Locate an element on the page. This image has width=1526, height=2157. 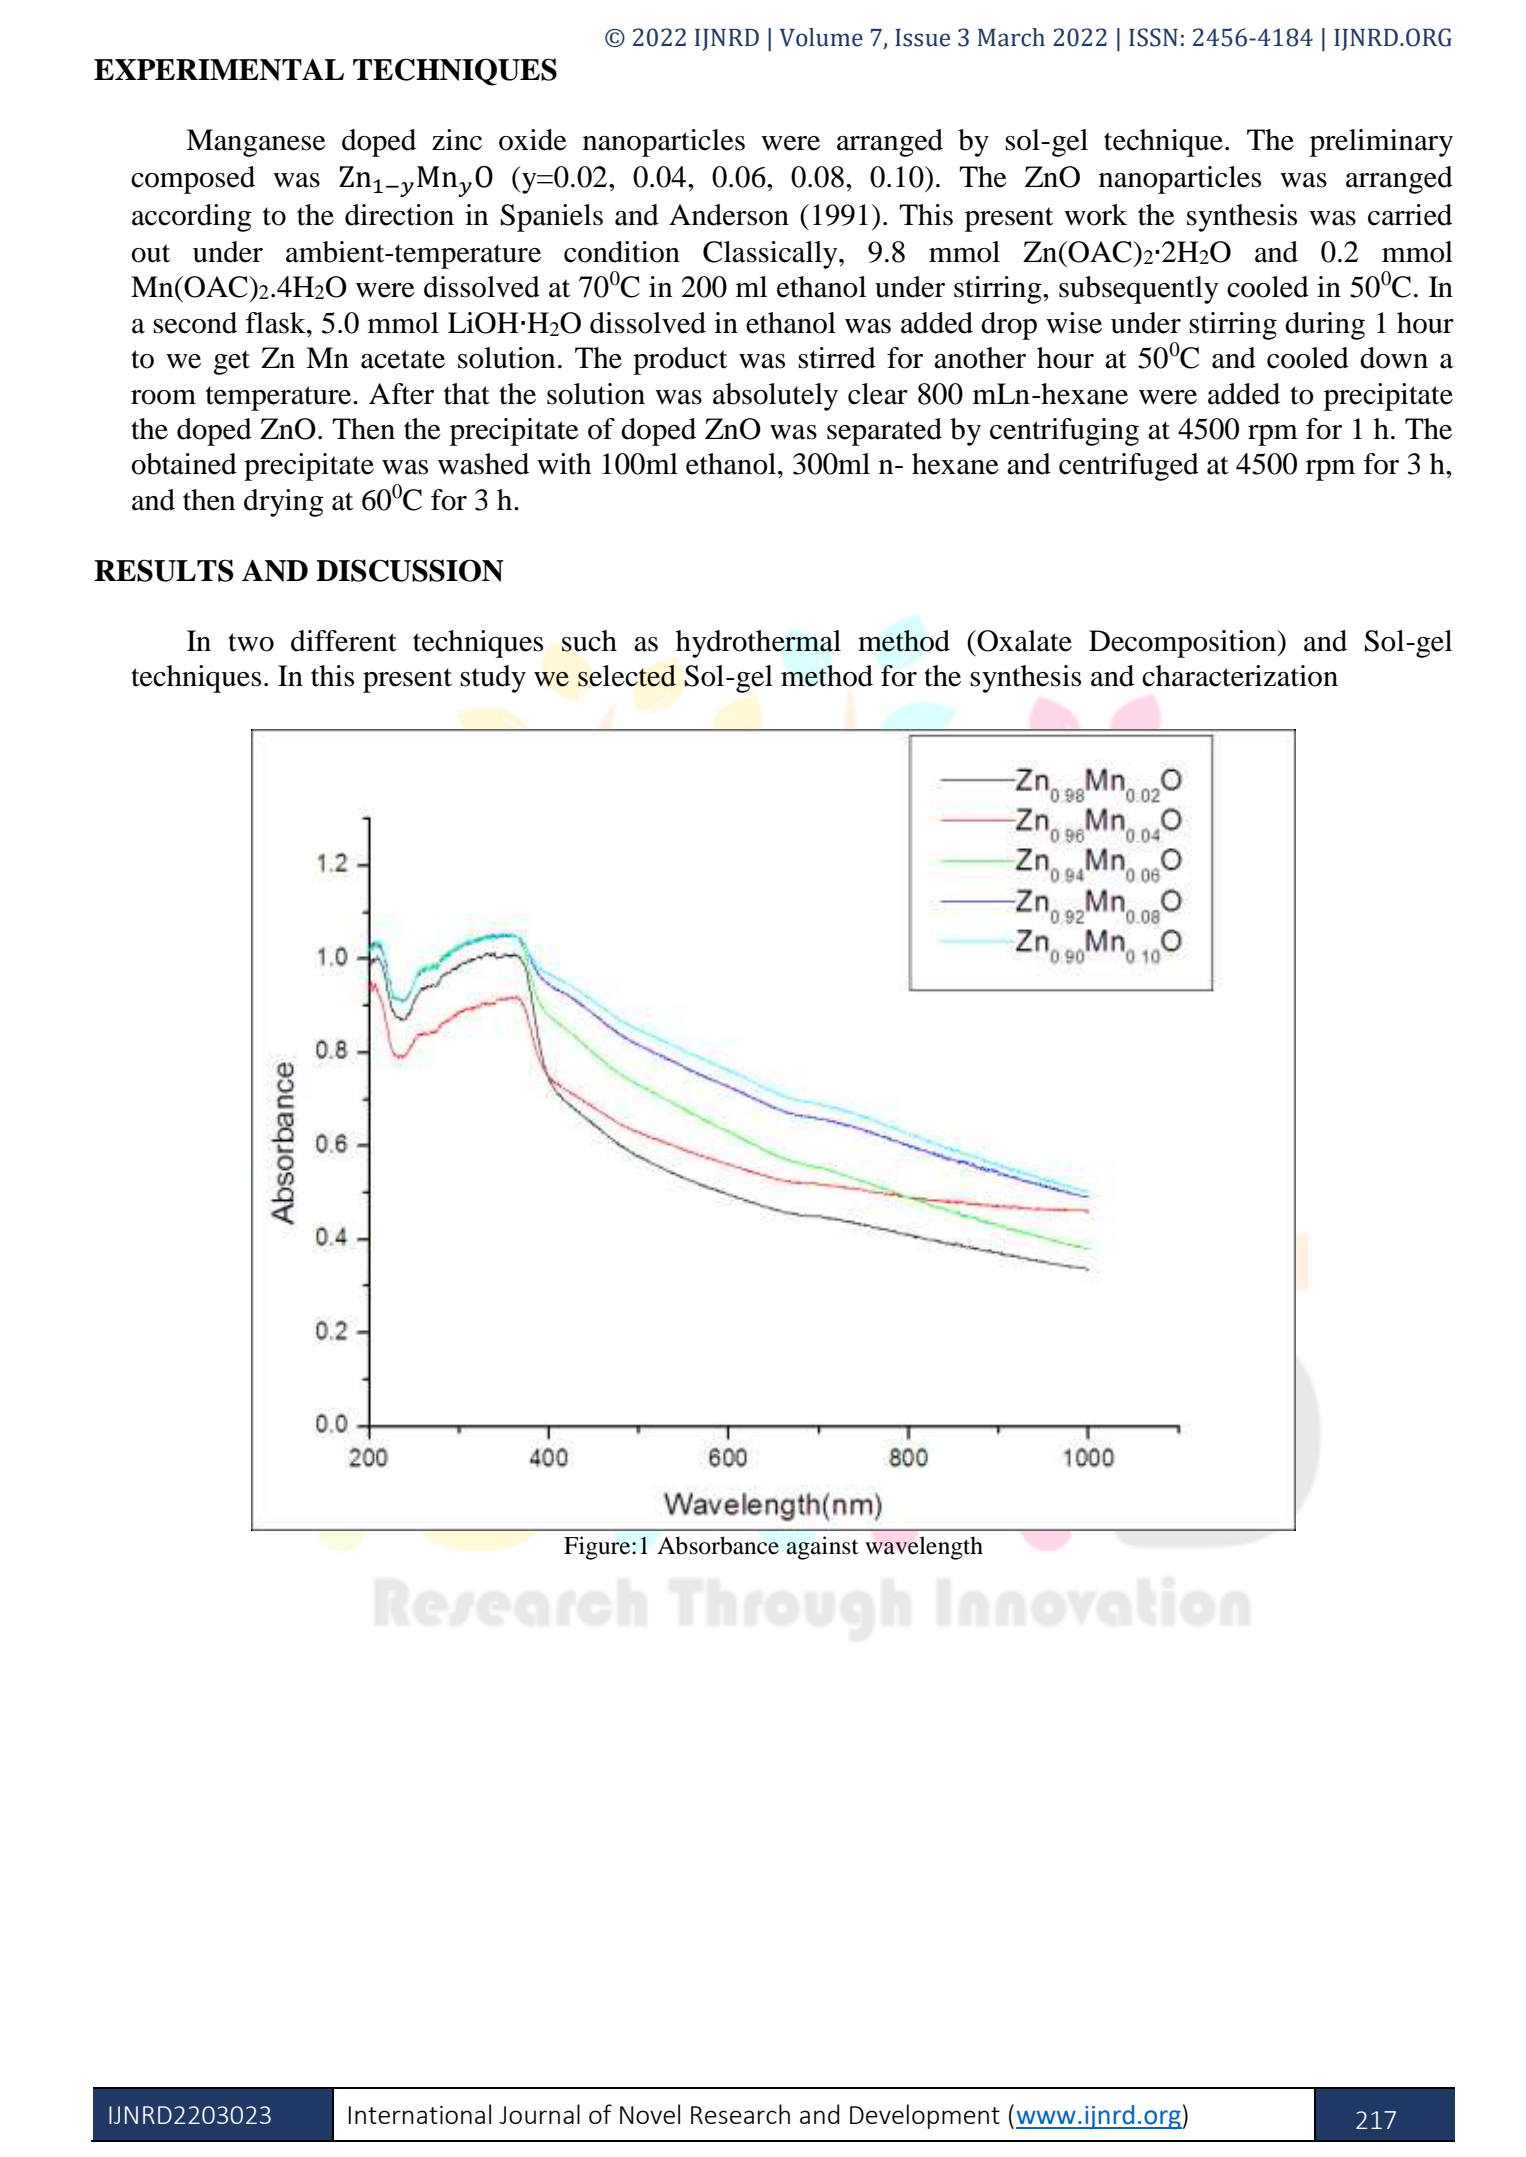
ISSN is located at coordinates (1153, 37).
